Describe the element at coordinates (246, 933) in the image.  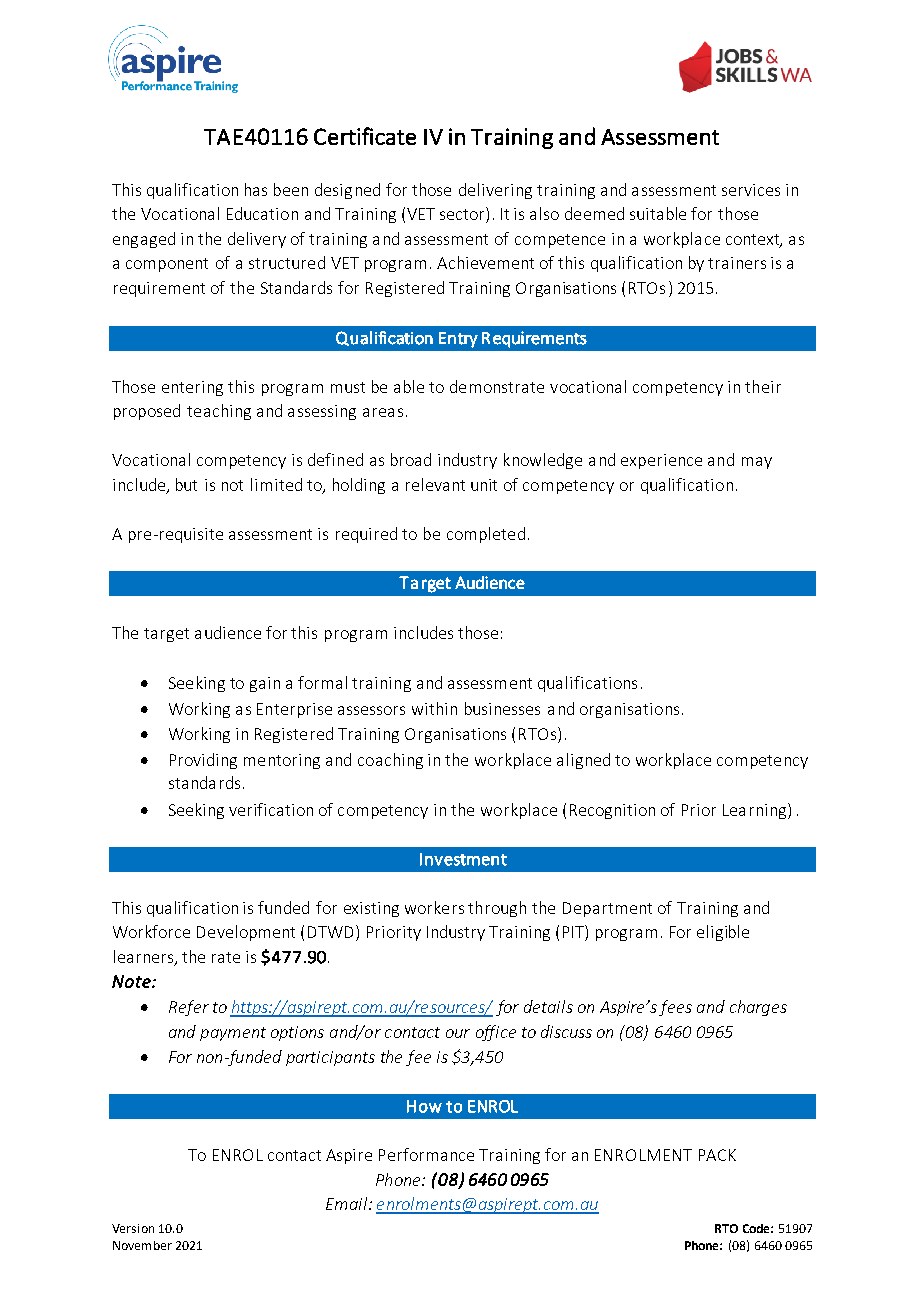
I see `Development` at that location.
